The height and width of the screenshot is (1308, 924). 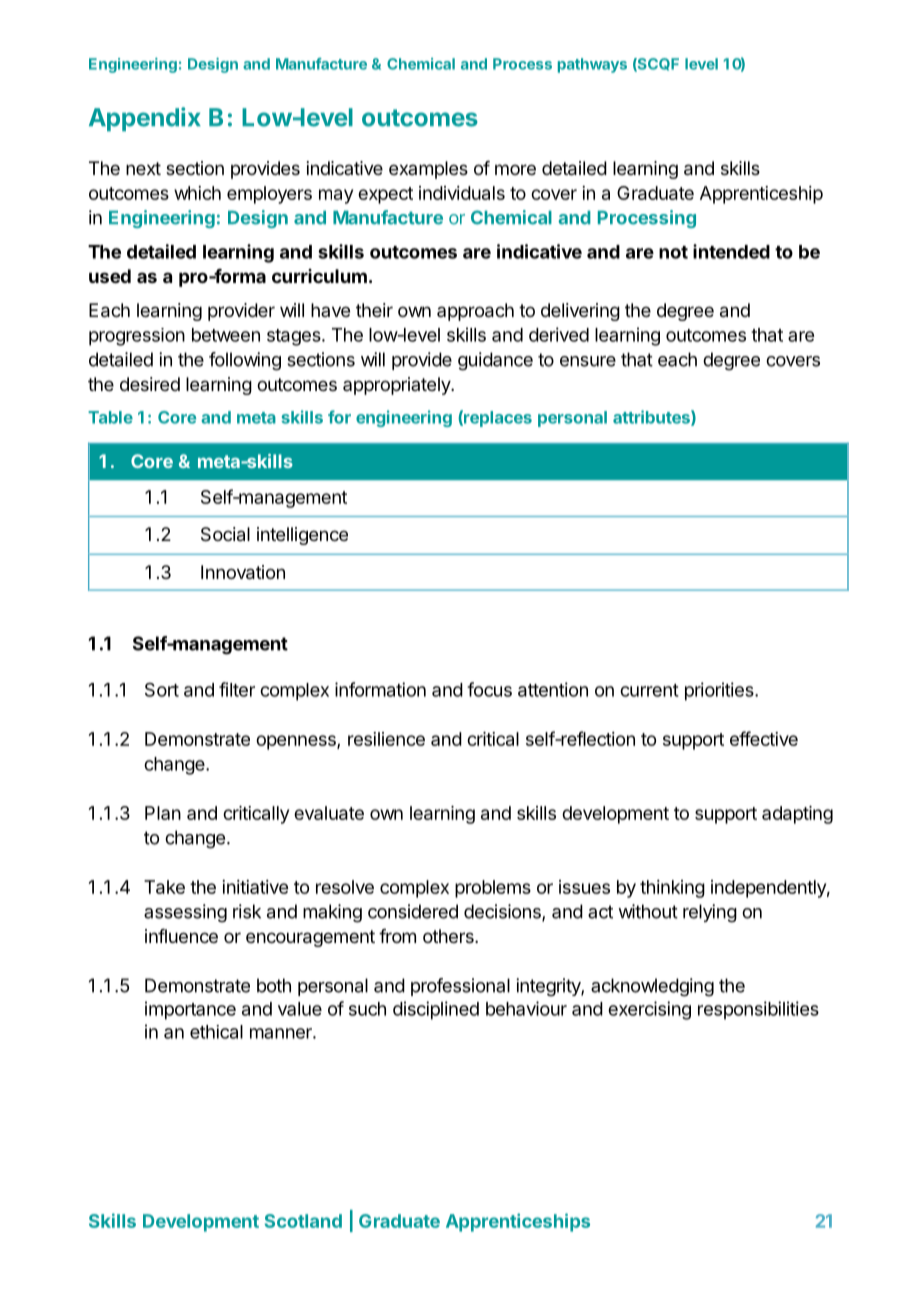 I want to click on focus, so click(x=489, y=689).
